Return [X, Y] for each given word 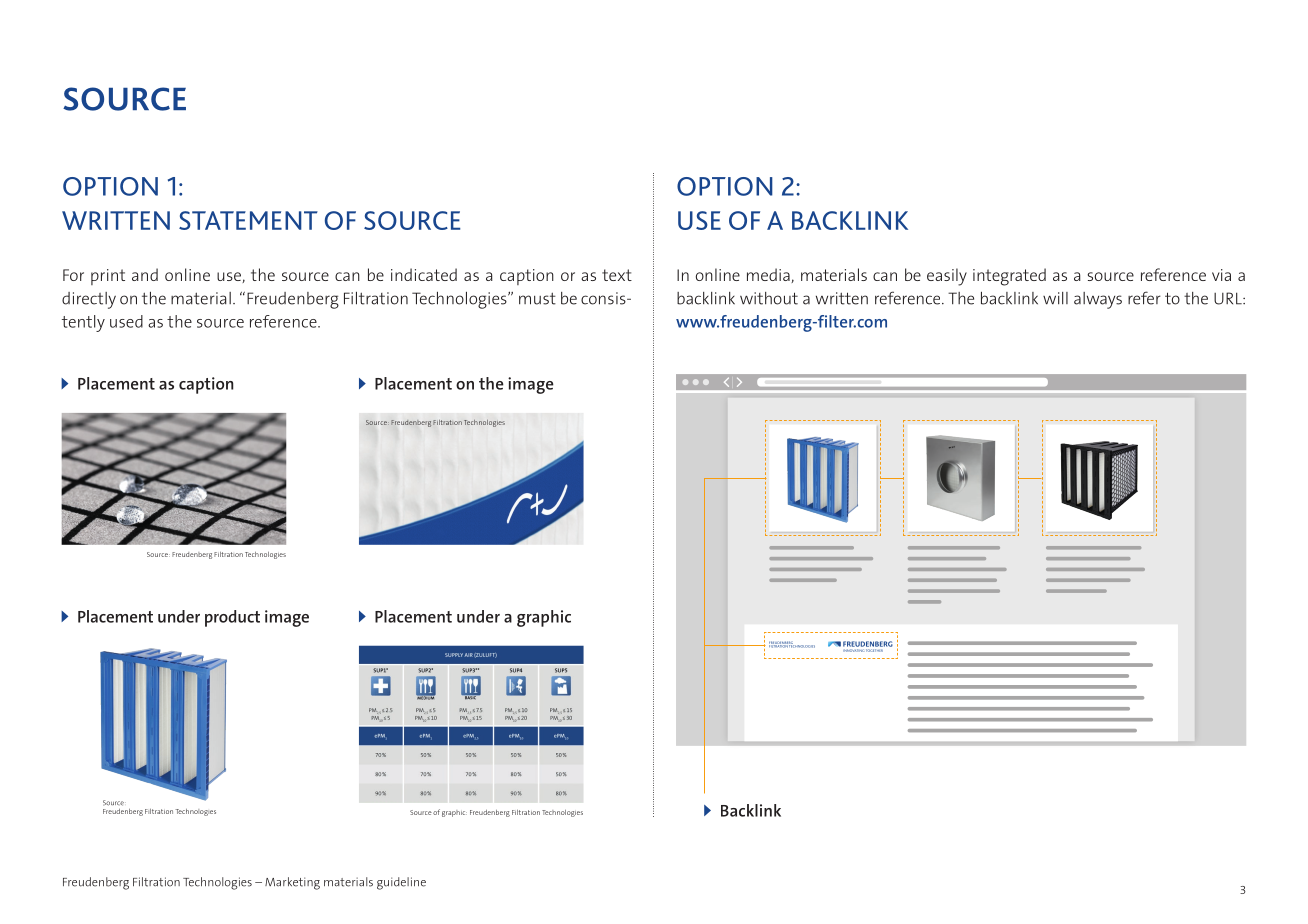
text [617, 275]
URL [1229, 298]
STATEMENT [248, 220]
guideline [401, 883]
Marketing [292, 883]
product [232, 618]
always [1098, 300]
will [1055, 298]
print [108, 277]
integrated [1009, 277]
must [537, 298]
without [769, 298]
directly [89, 300]
